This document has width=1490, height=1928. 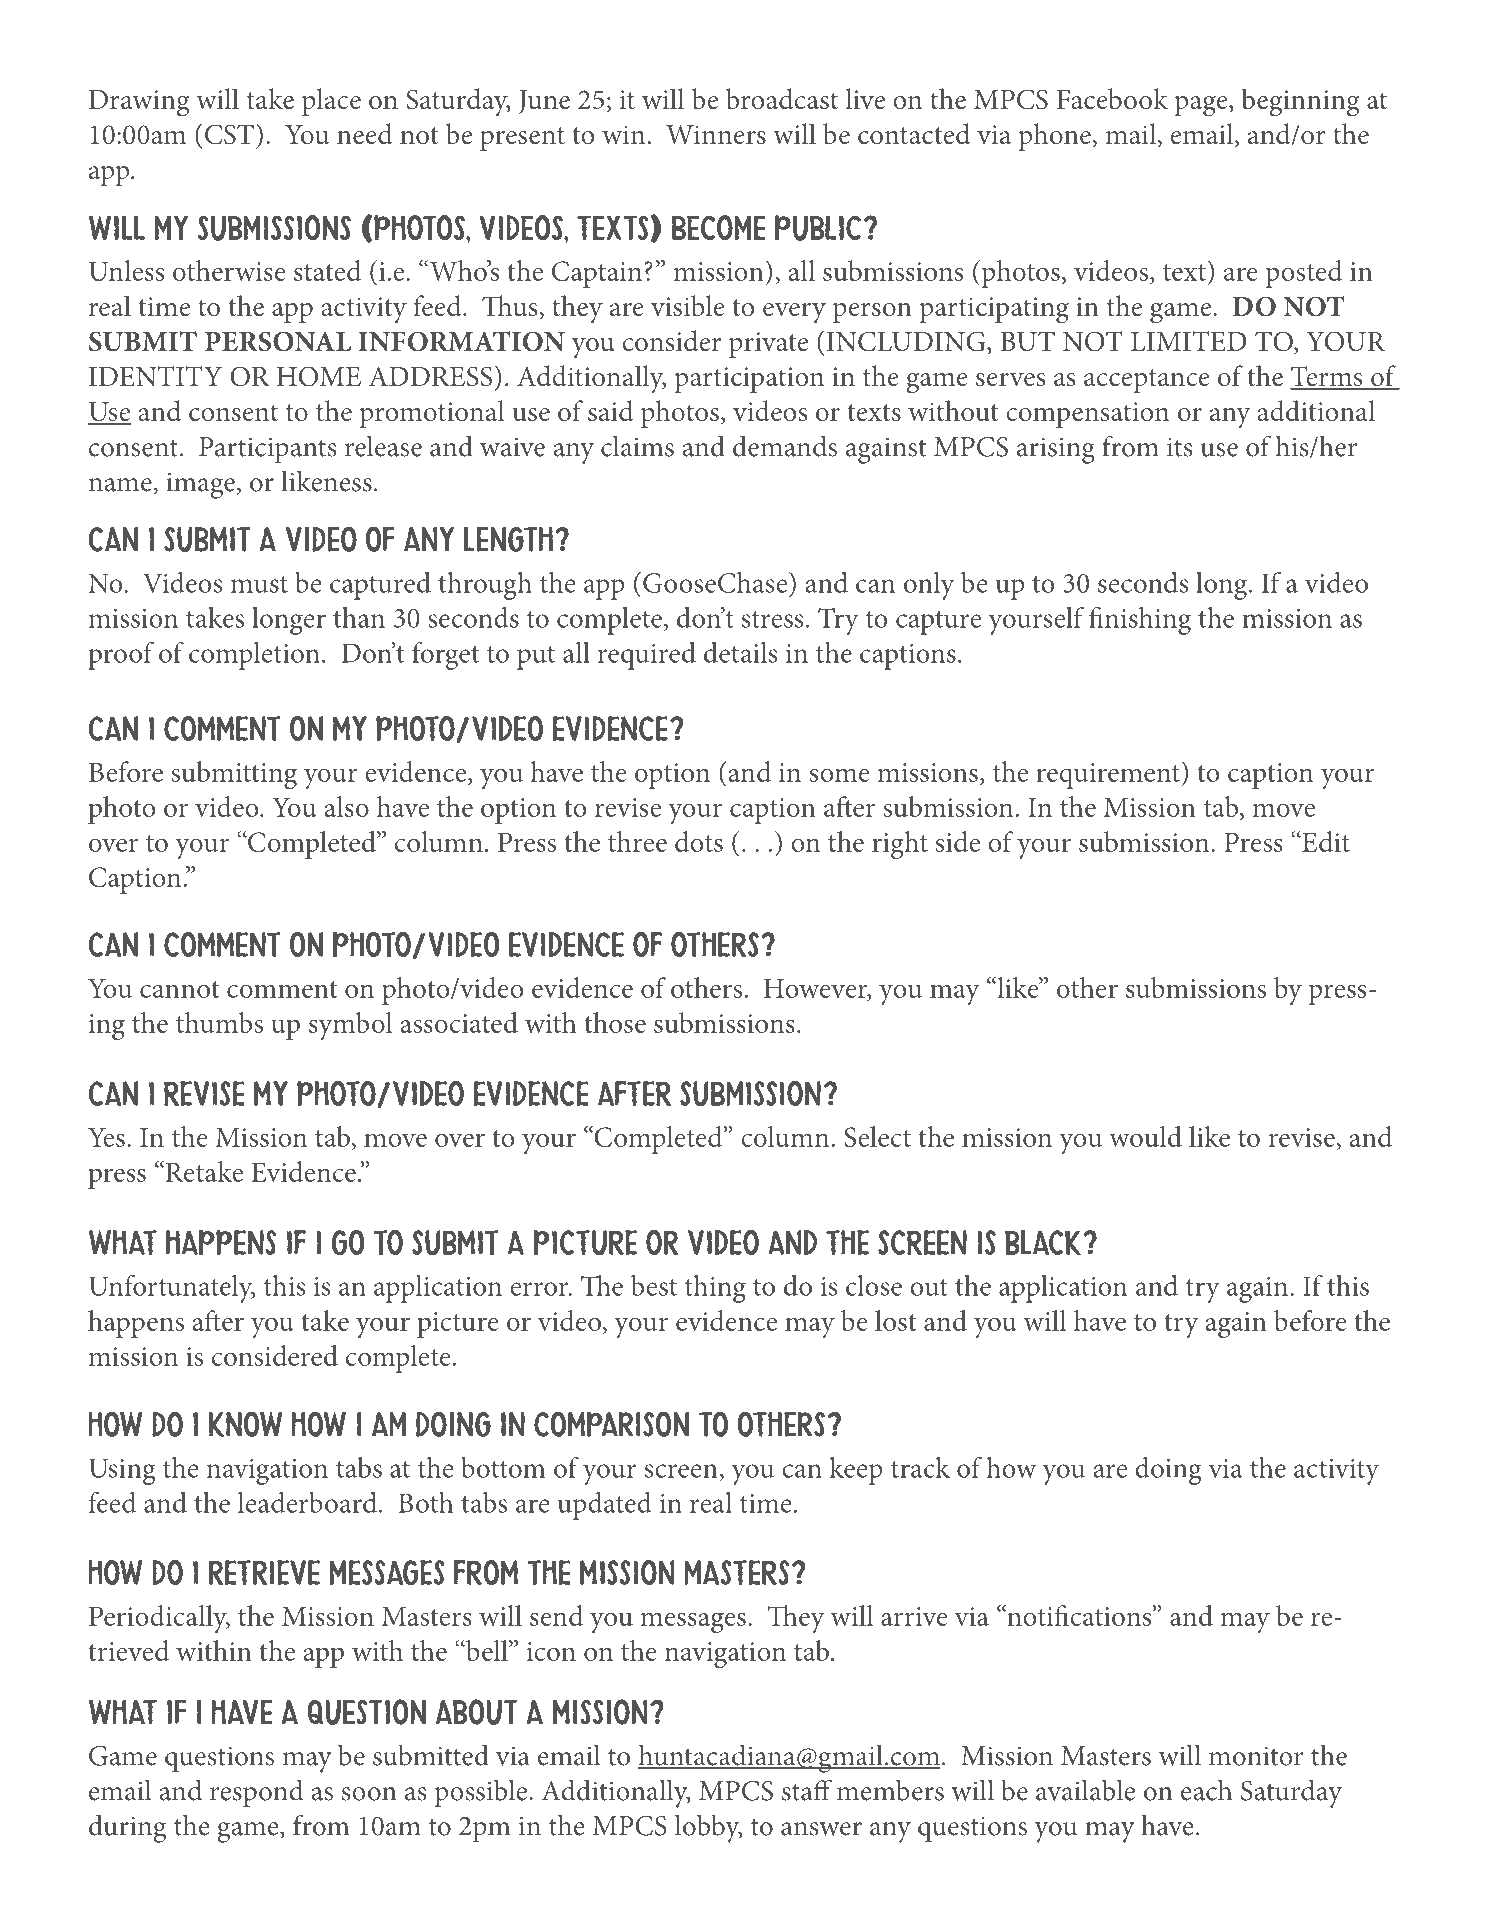 I want to click on respond, so click(x=257, y=1793).
